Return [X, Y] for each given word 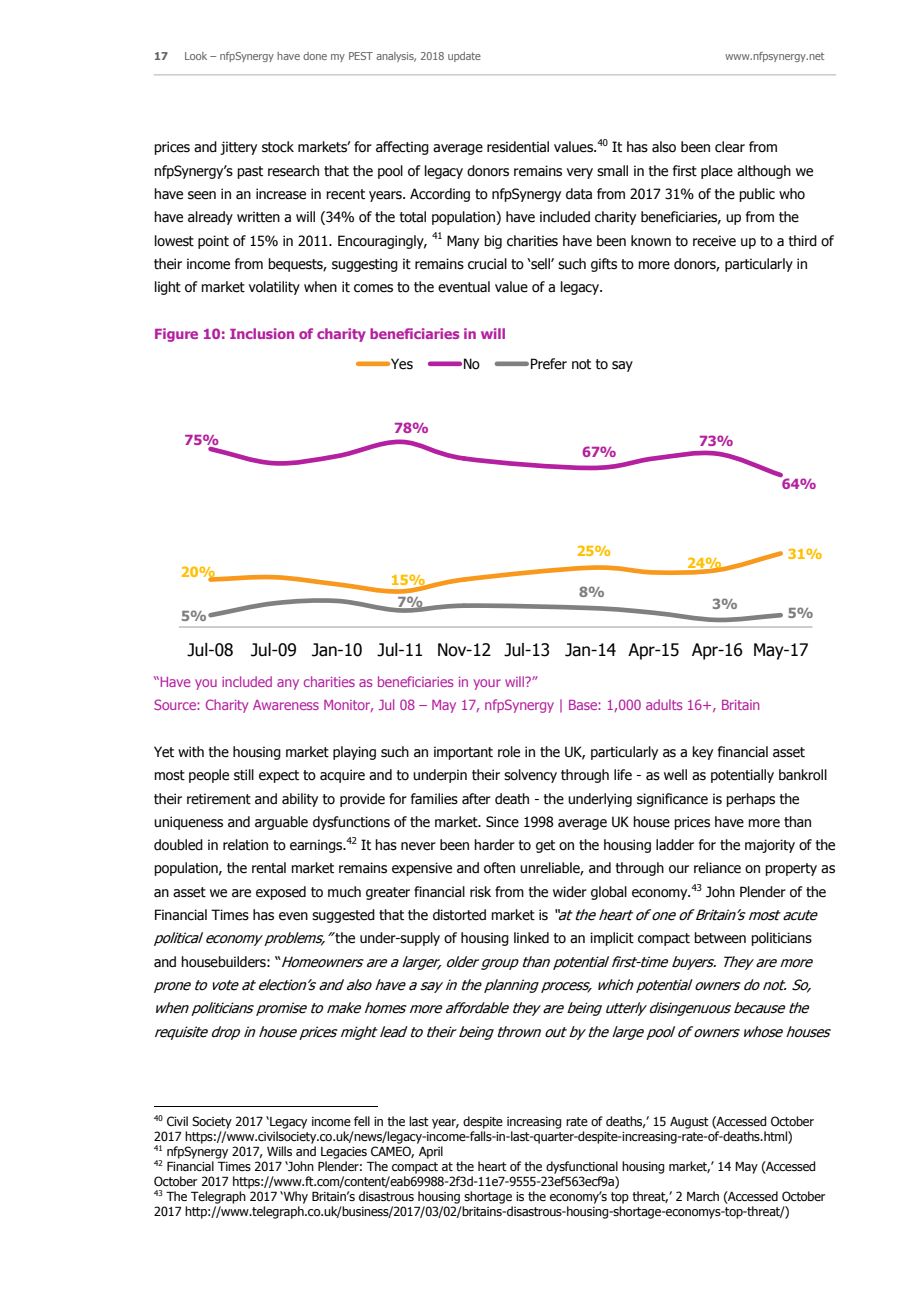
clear [730, 147]
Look [196, 56]
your [487, 684]
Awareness [286, 705]
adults [664, 704]
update [464, 57]
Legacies [344, 1153]
